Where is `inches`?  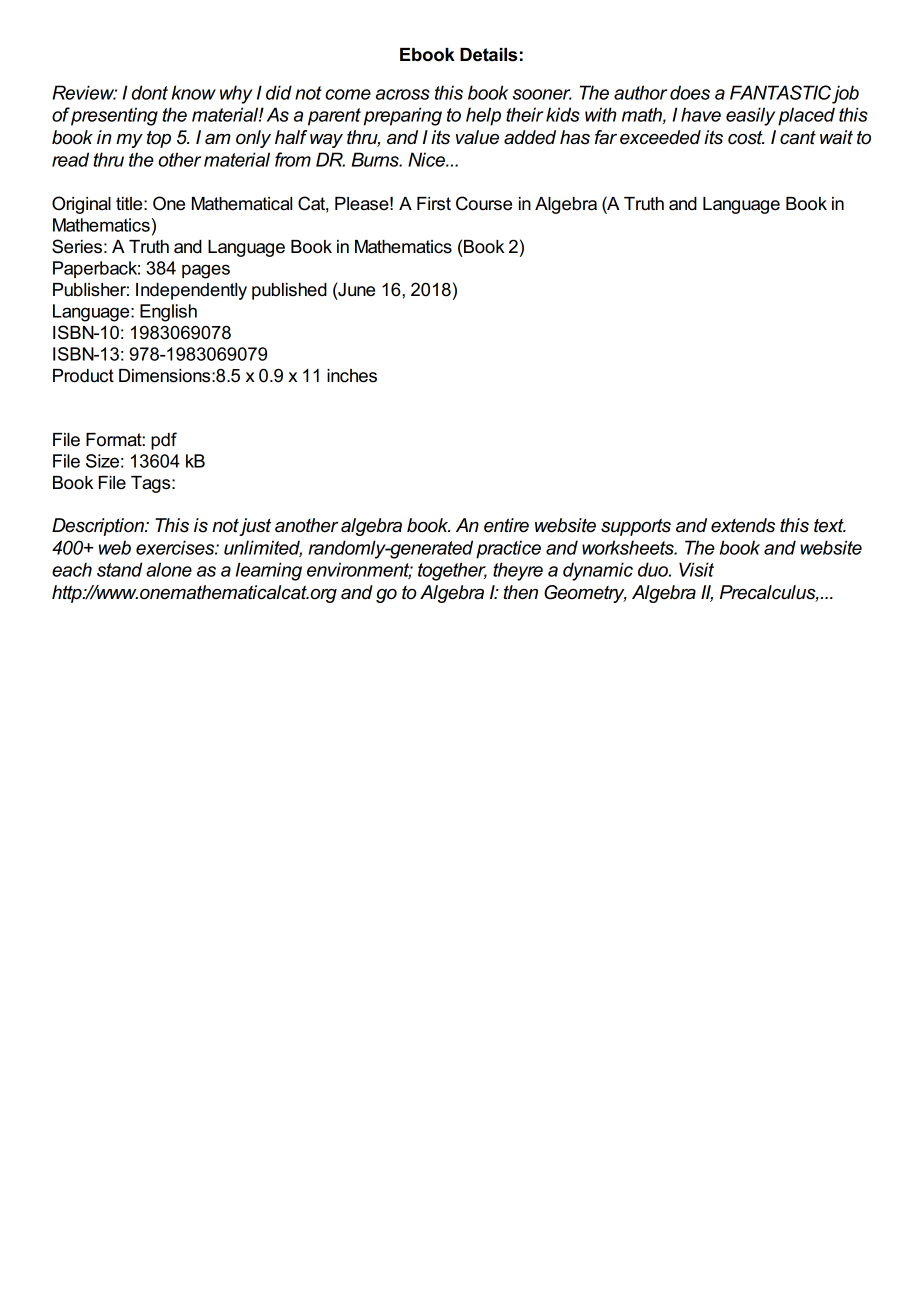 inches is located at coordinates (352, 376).
